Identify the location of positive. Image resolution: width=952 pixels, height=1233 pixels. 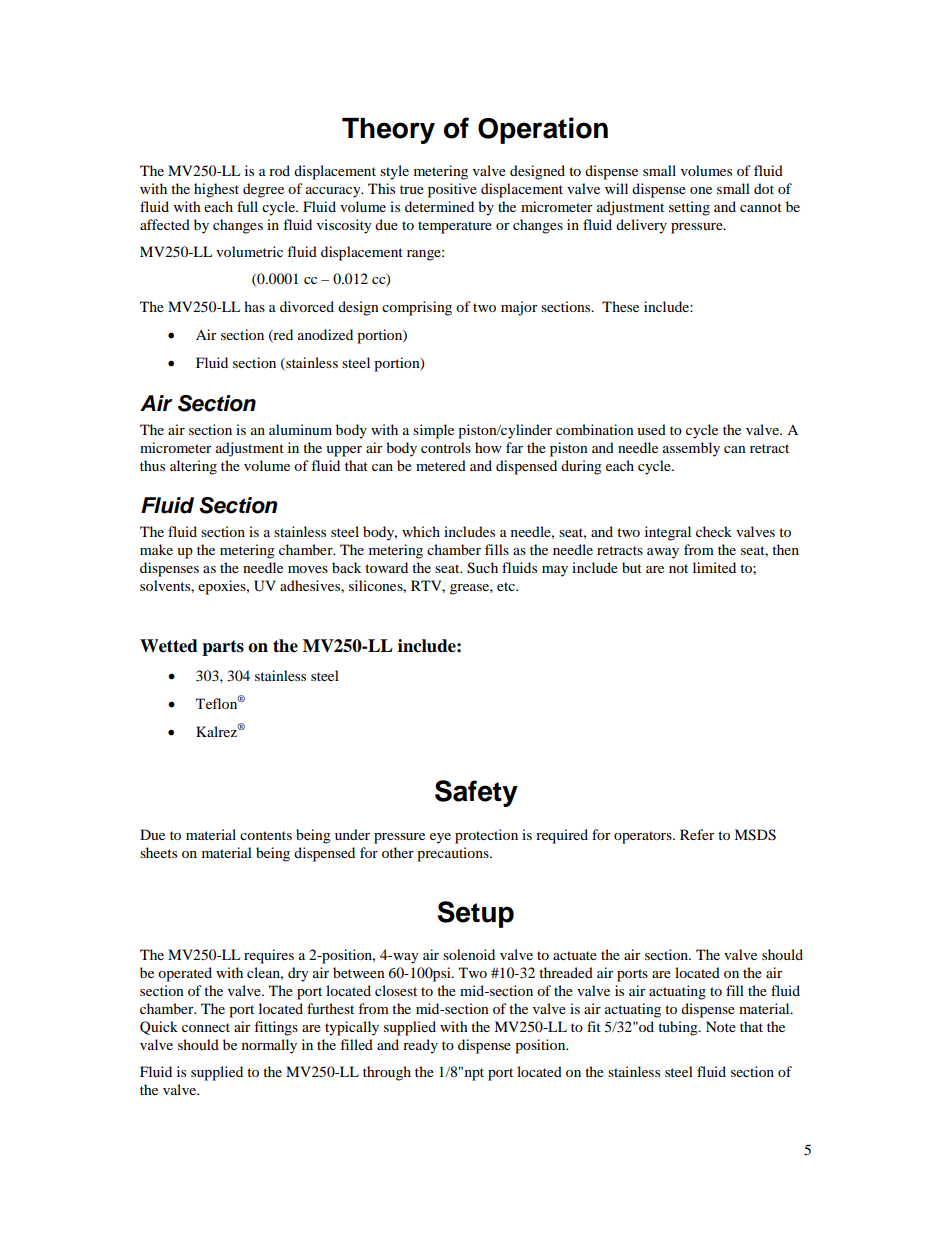
(452, 190).
